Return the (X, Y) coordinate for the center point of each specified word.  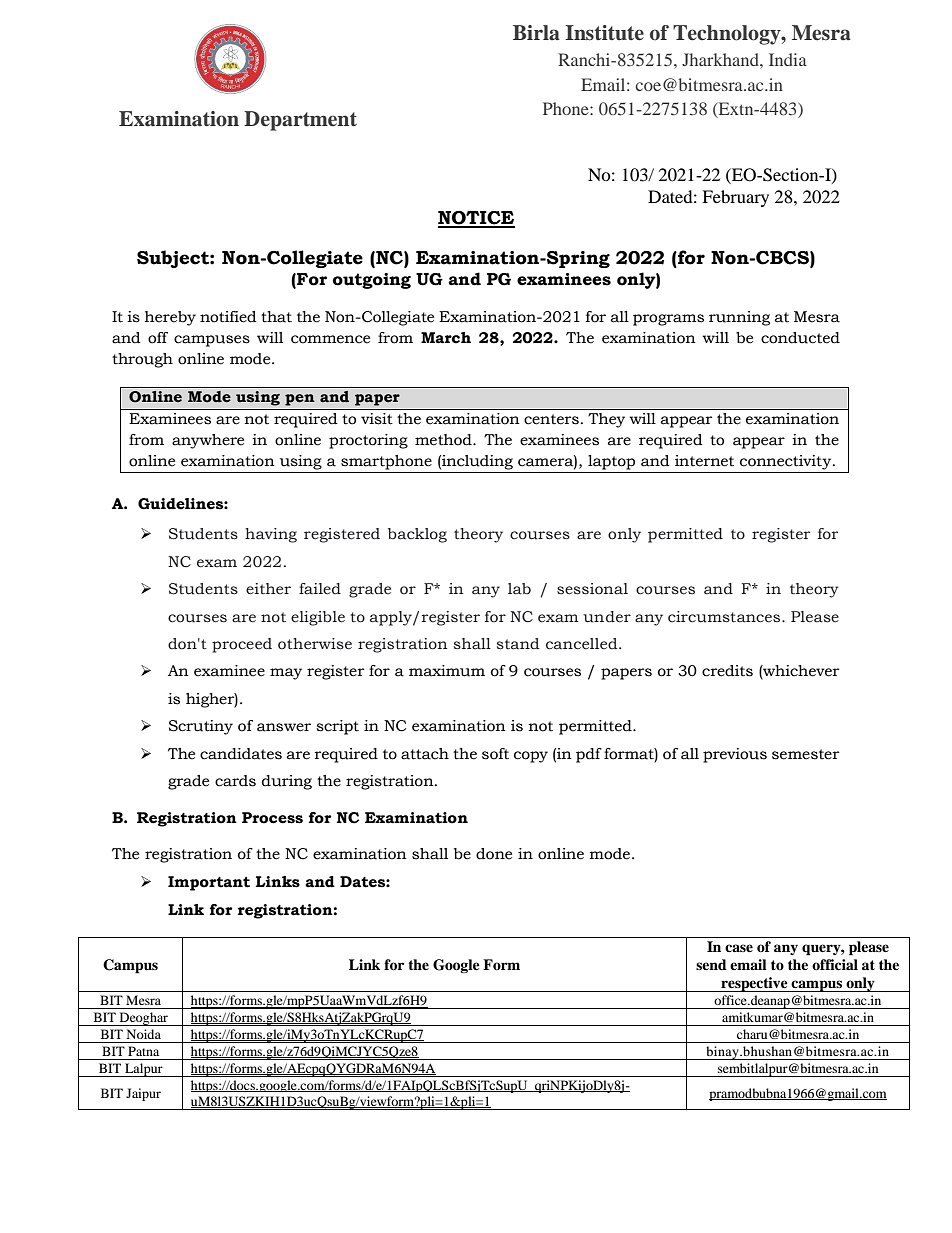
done (494, 854)
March (446, 338)
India (788, 59)
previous (735, 755)
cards (235, 781)
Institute (605, 33)
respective (754, 984)
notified (228, 317)
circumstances (725, 617)
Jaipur (143, 1094)
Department (300, 121)
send (711, 964)
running (739, 318)
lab (519, 589)
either (268, 589)
